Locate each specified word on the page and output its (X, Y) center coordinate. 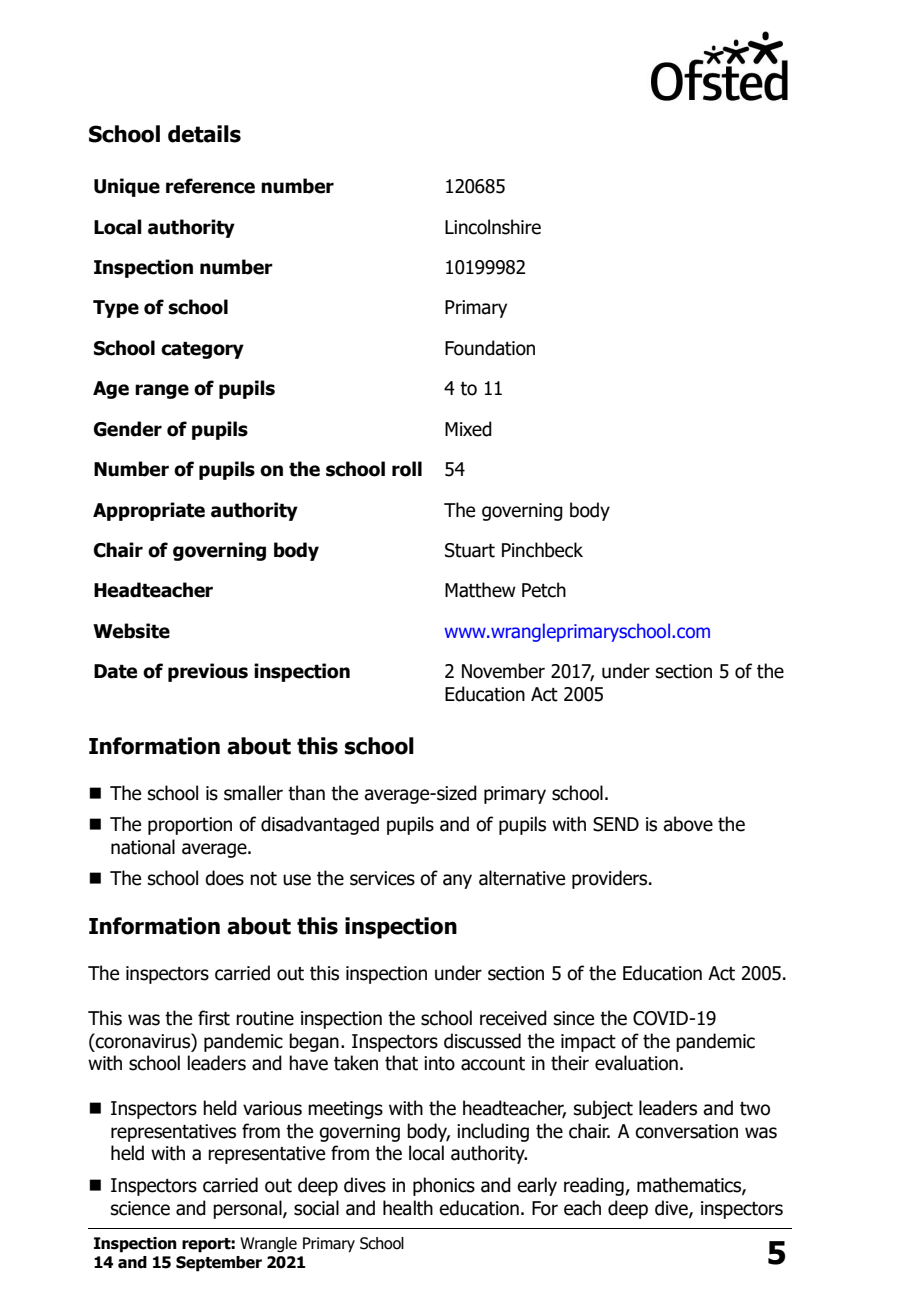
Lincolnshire (493, 227)
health (408, 1208)
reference (210, 186)
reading (595, 1186)
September (219, 1264)
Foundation (490, 348)
